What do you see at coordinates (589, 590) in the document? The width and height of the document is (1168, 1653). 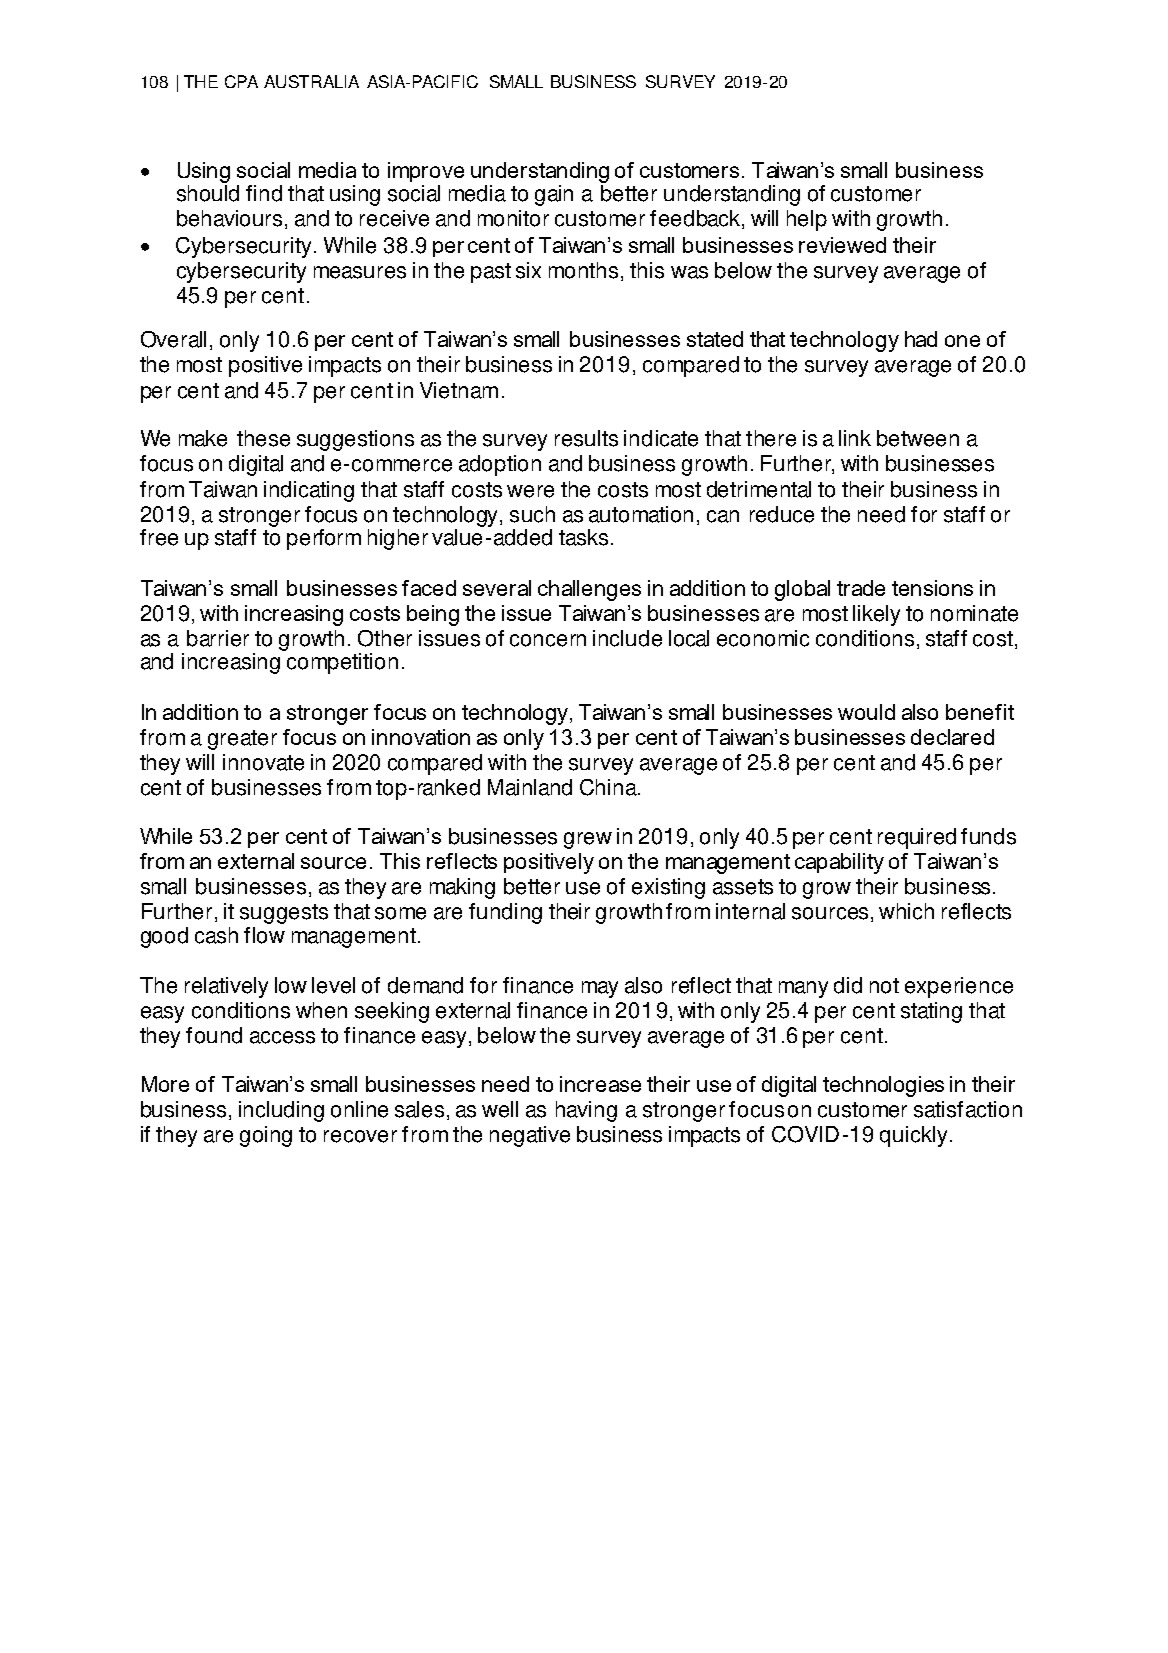 I see `challenges` at bounding box center [589, 590].
